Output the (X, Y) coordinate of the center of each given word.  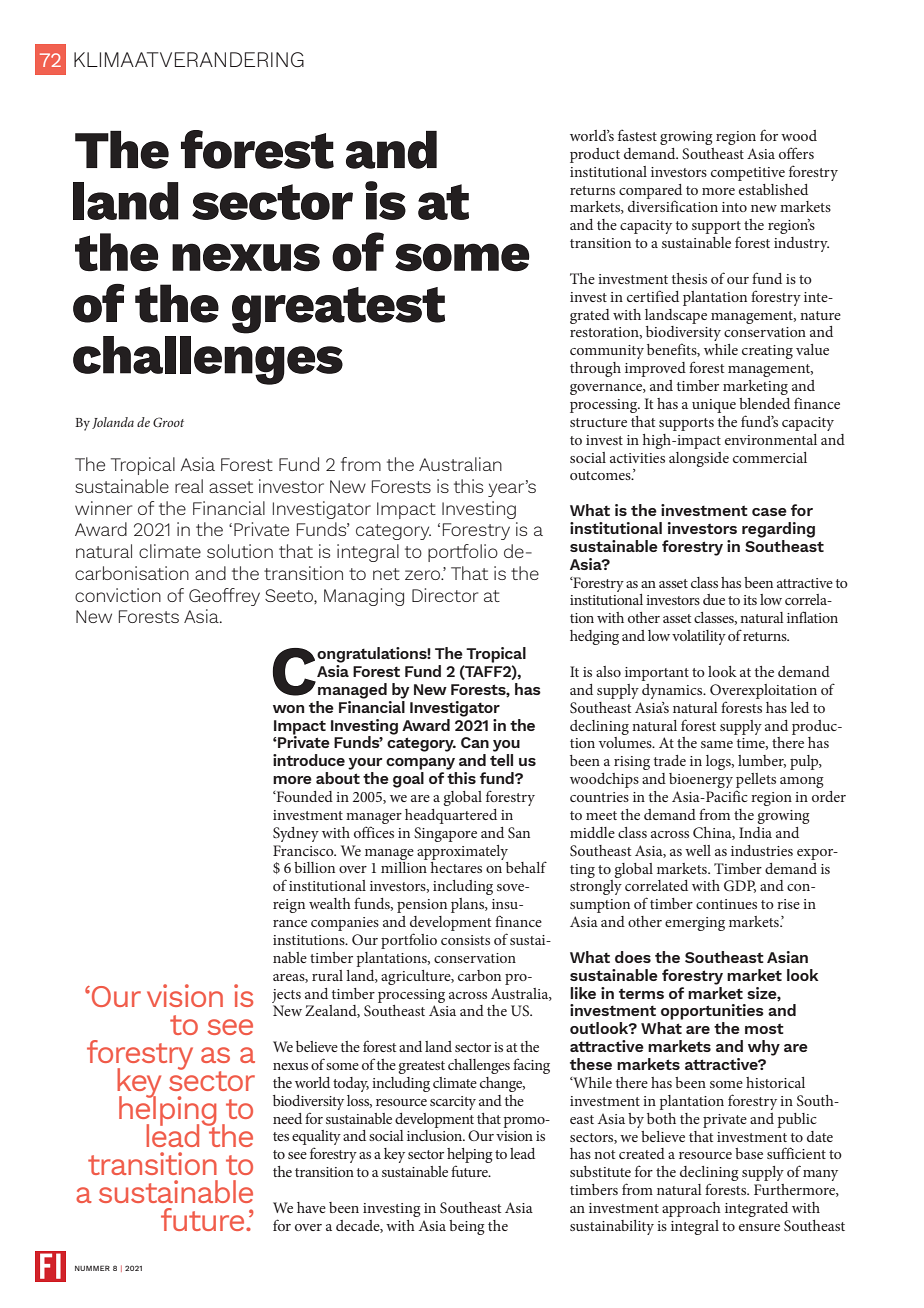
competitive (748, 174)
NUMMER (92, 1268)
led (799, 707)
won (288, 709)
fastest (637, 135)
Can (475, 742)
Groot (168, 422)
